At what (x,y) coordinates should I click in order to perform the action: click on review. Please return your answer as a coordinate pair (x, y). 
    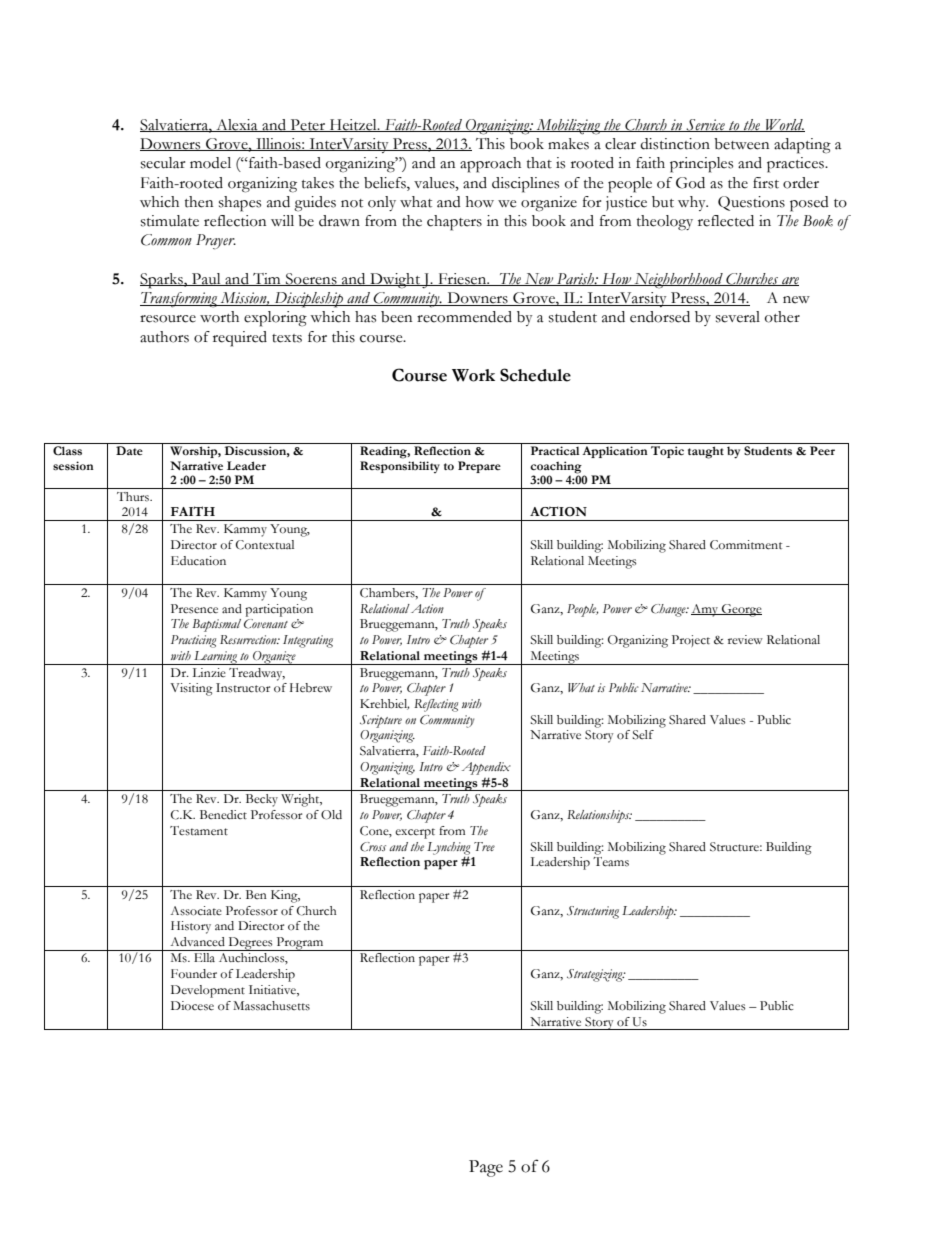
    Looking at the image, I should click on (745, 639).
